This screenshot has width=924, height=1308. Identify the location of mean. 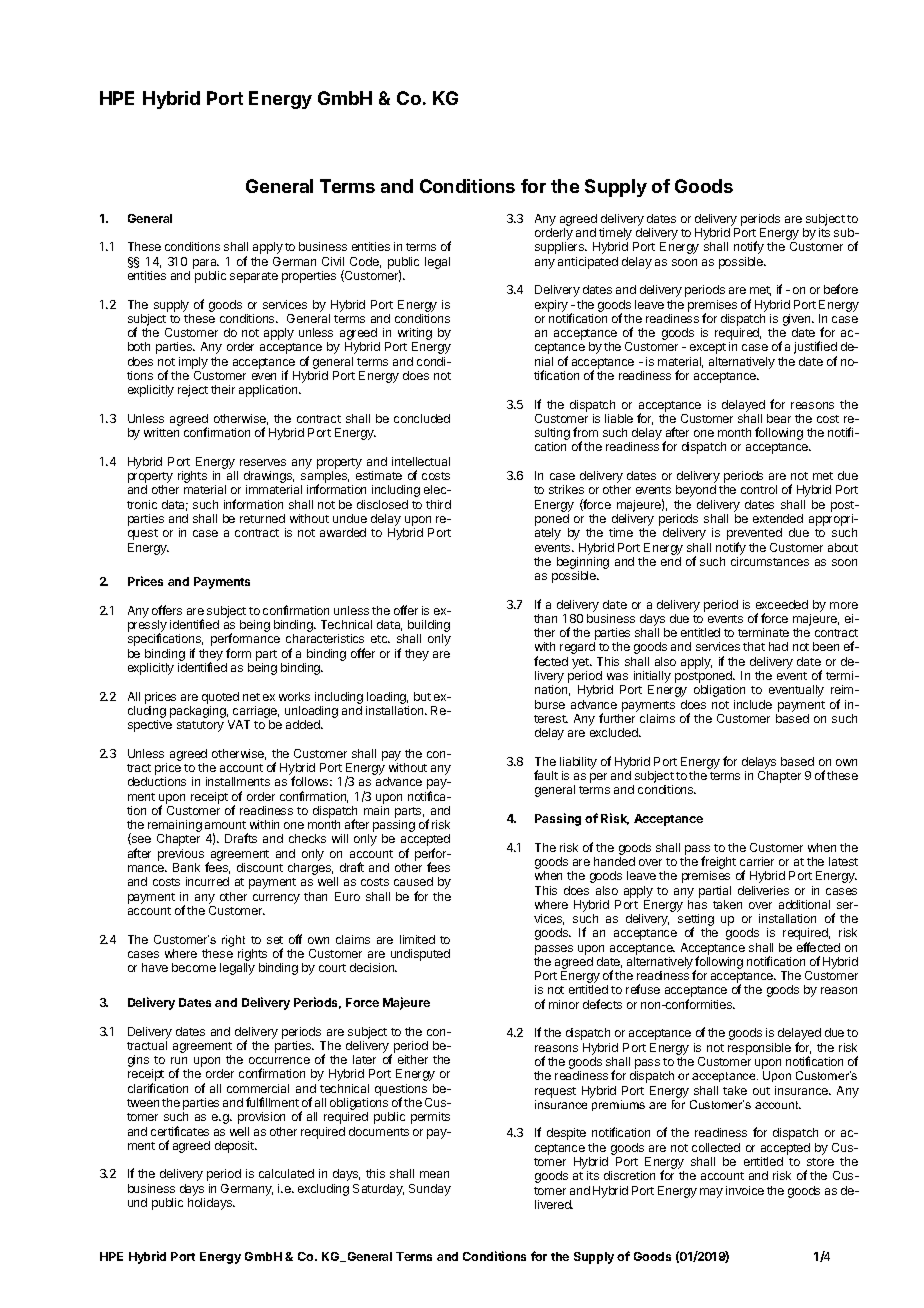
(434, 1174).
